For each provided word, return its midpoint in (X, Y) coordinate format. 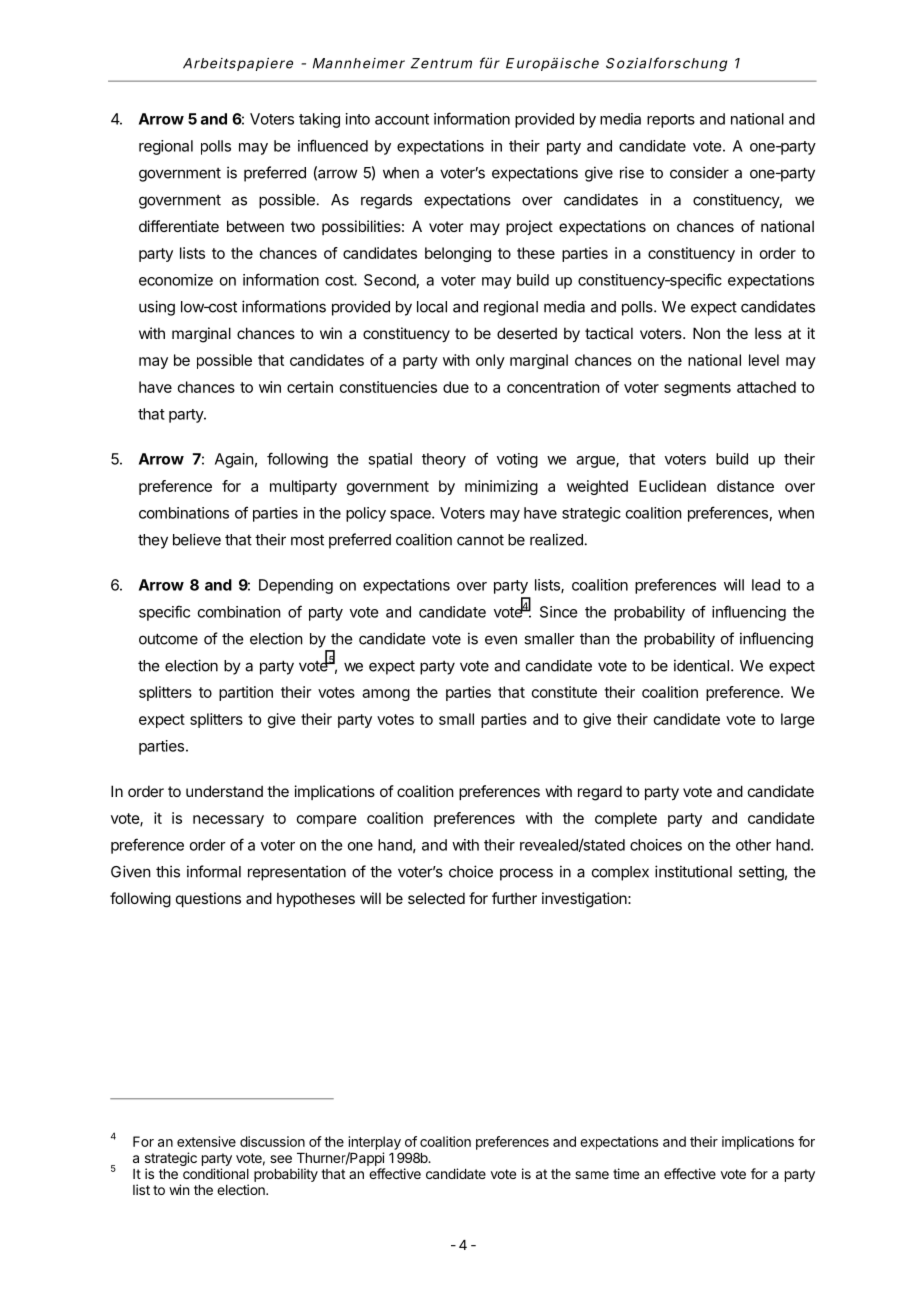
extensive (206, 1141)
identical (701, 665)
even (501, 640)
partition (246, 693)
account (402, 119)
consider (699, 172)
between (255, 226)
